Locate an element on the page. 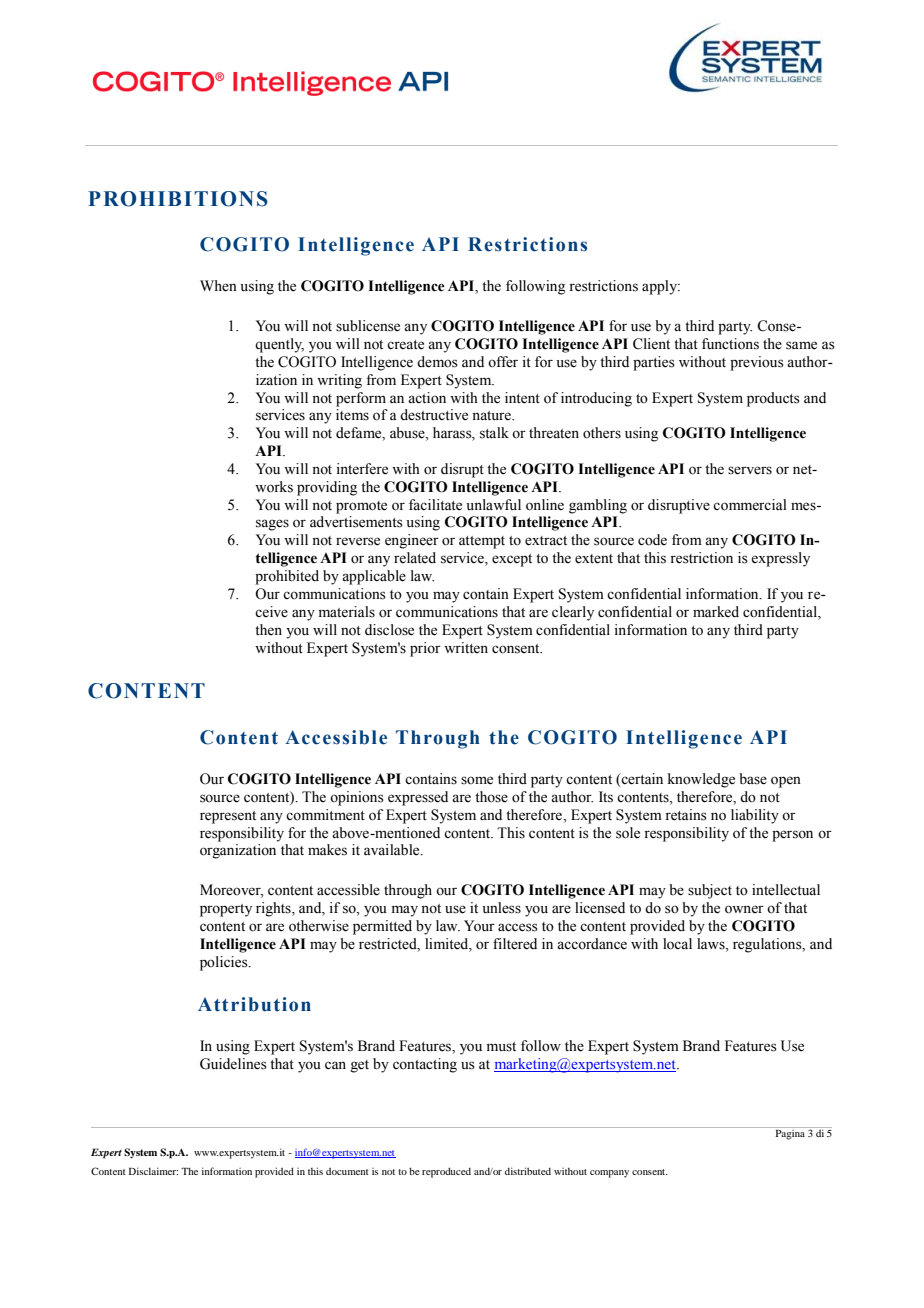 The image size is (924, 1308). create is located at coordinates (405, 345).
